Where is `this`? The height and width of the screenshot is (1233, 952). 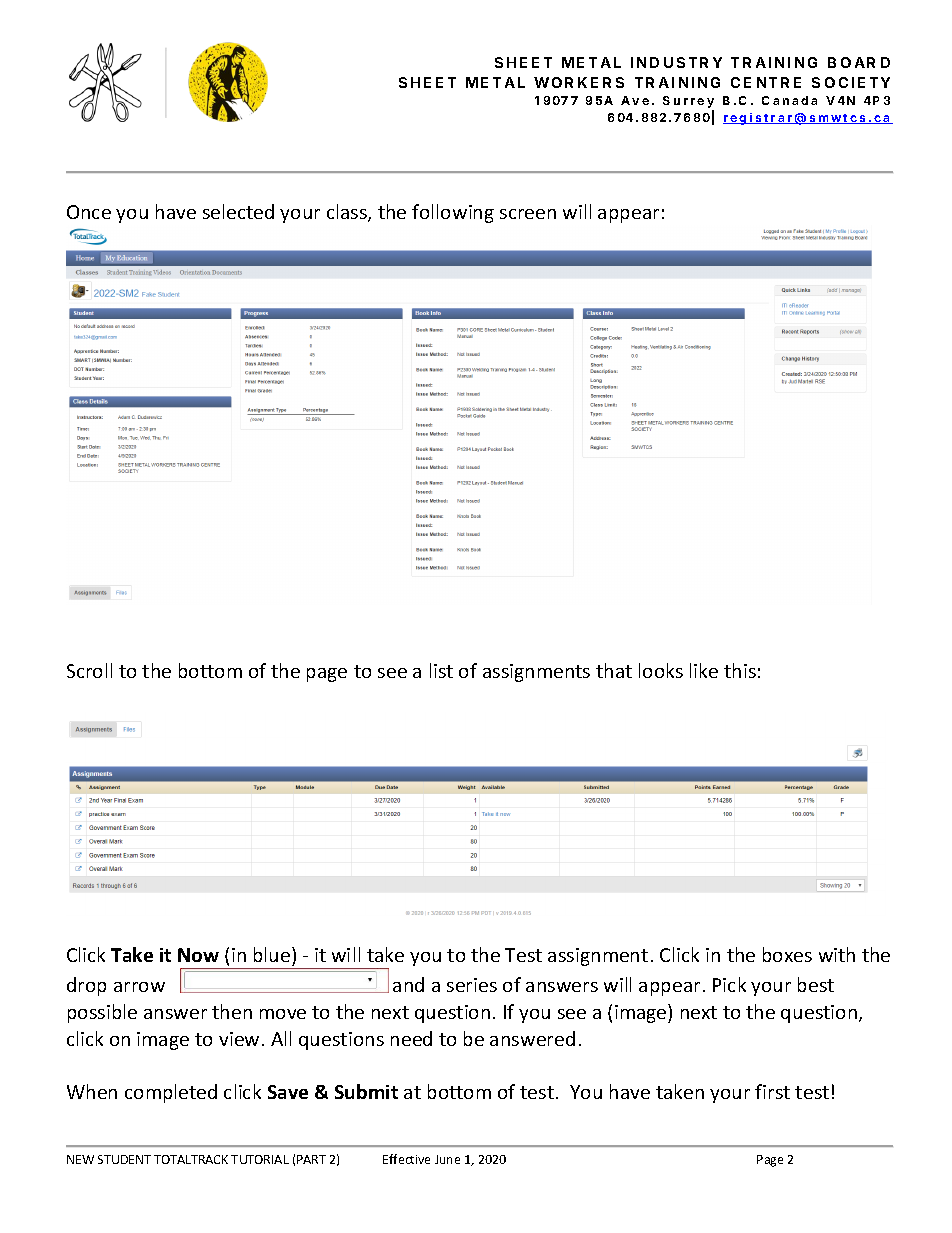 this is located at coordinates (740, 670).
